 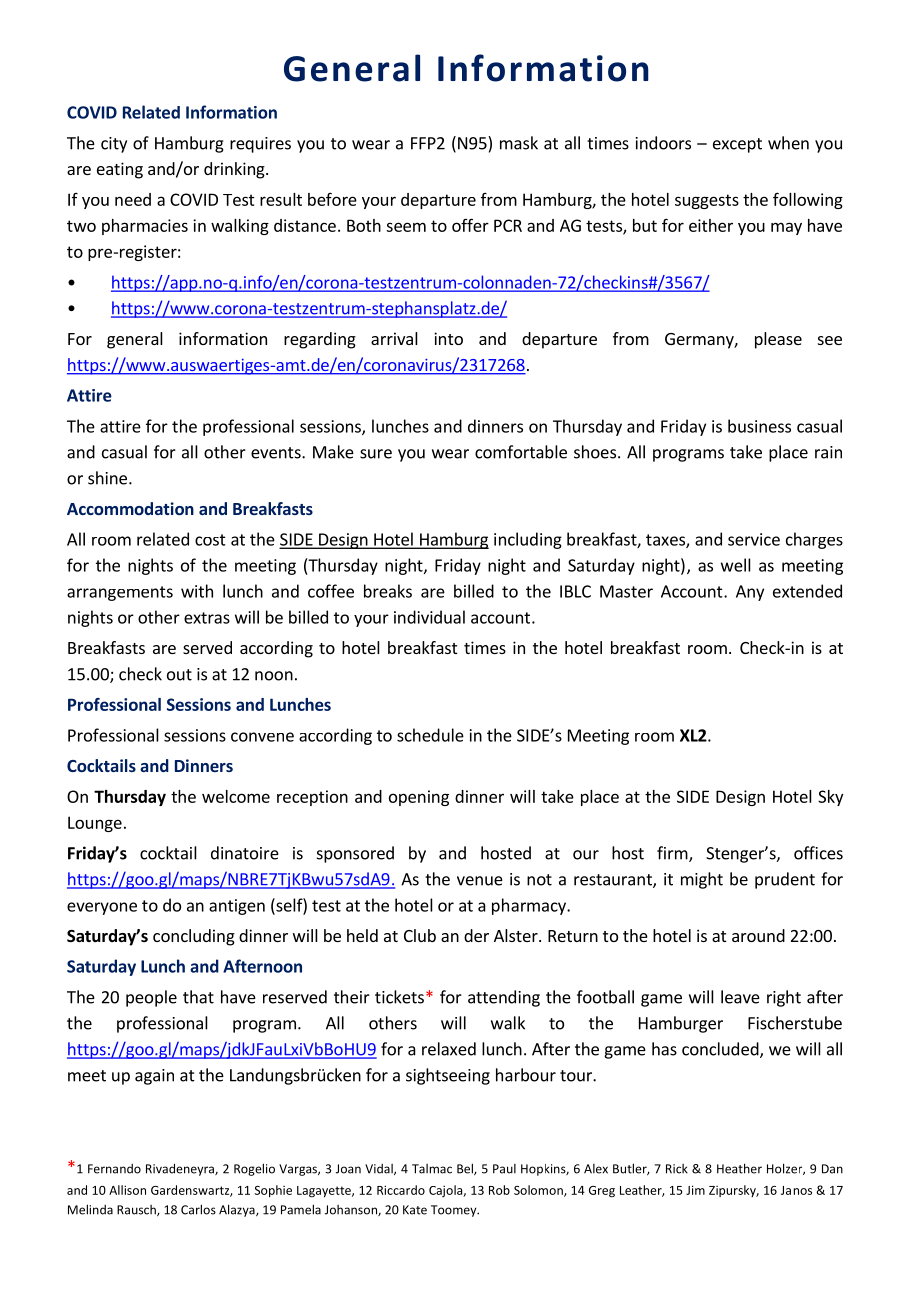 What do you see at coordinates (429, 617) in the page?
I see `individual` at bounding box center [429, 617].
